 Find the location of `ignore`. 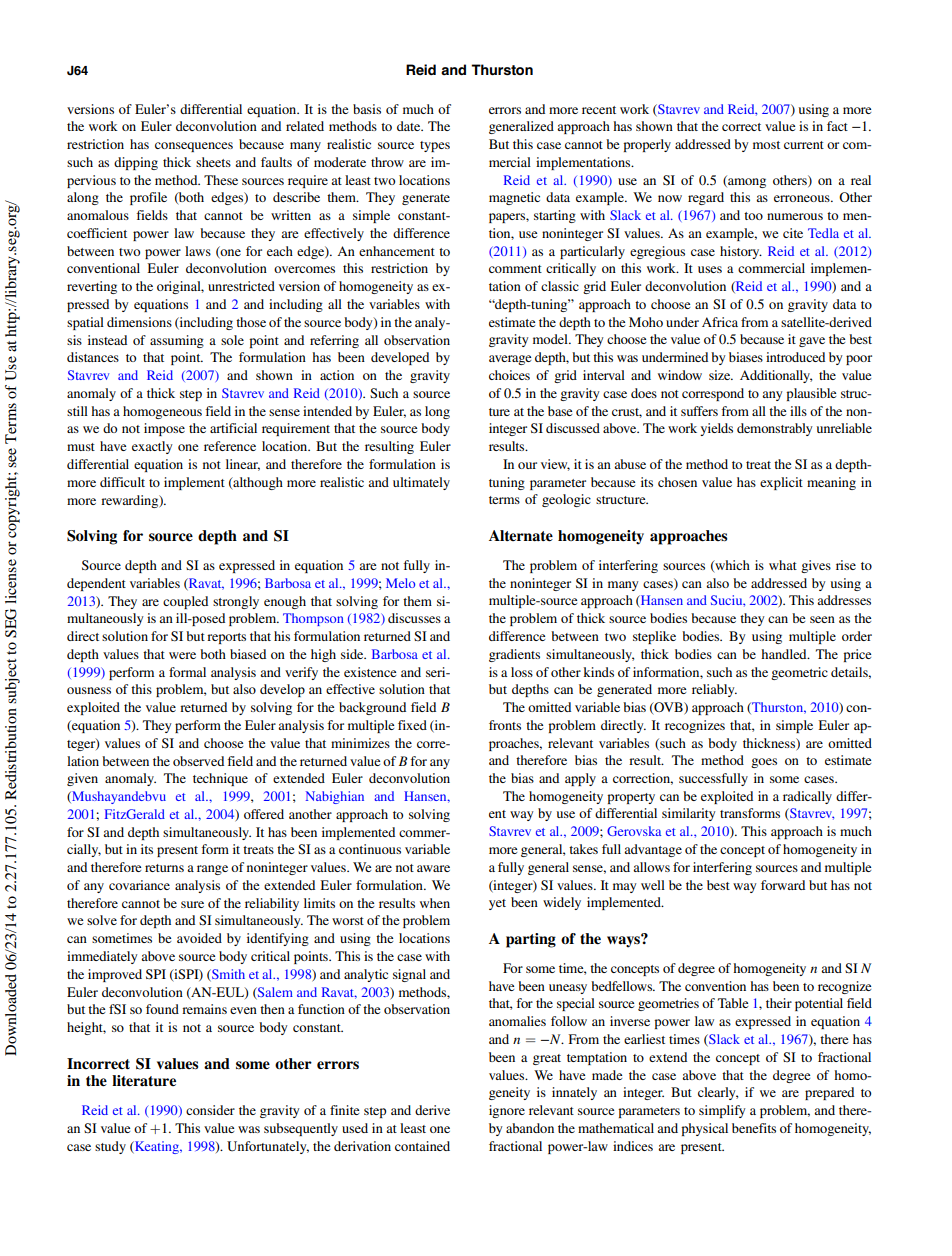

ignore is located at coordinates (507, 1111).
